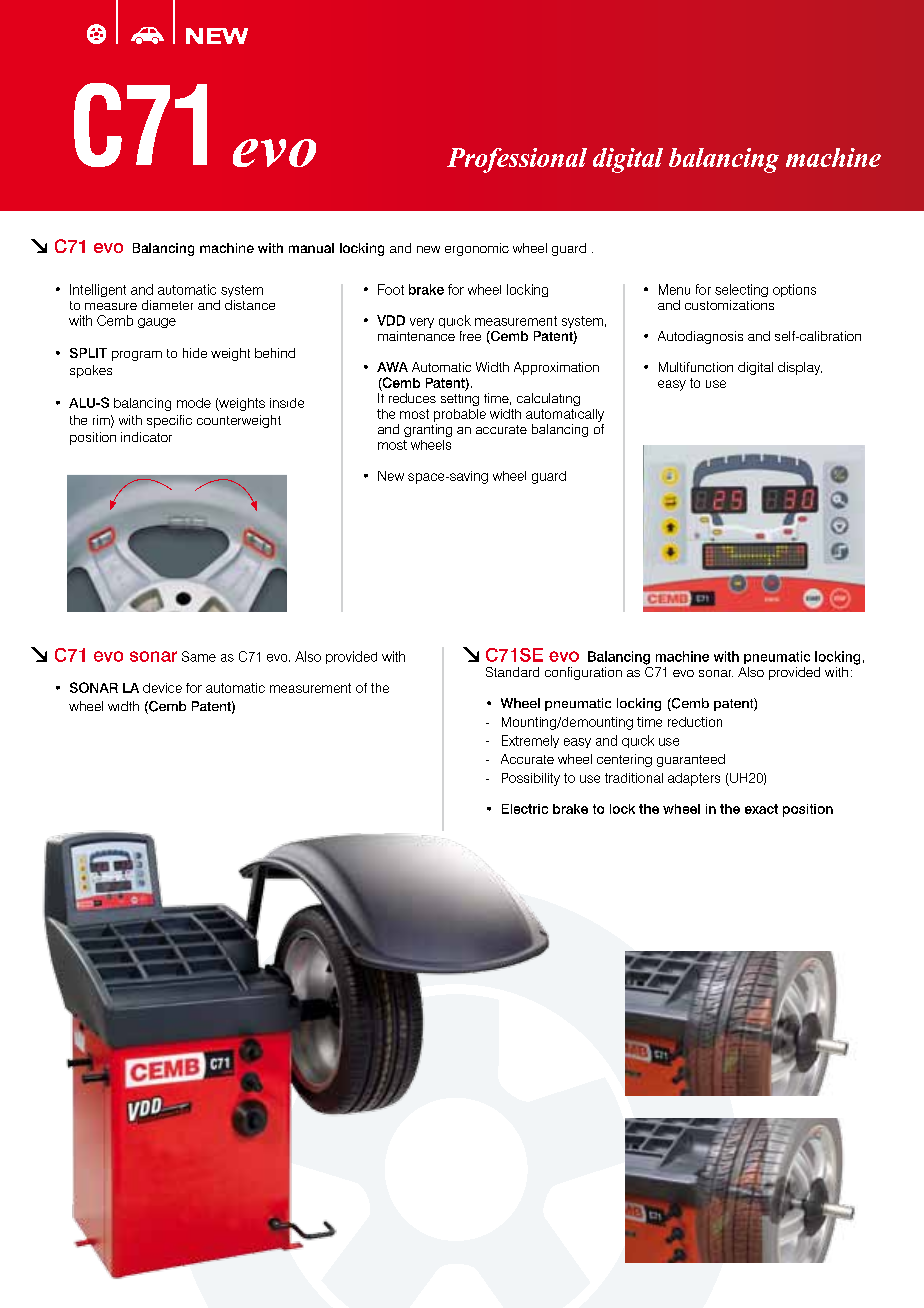  What do you see at coordinates (517, 160) in the document?
I see `Professional` at bounding box center [517, 160].
